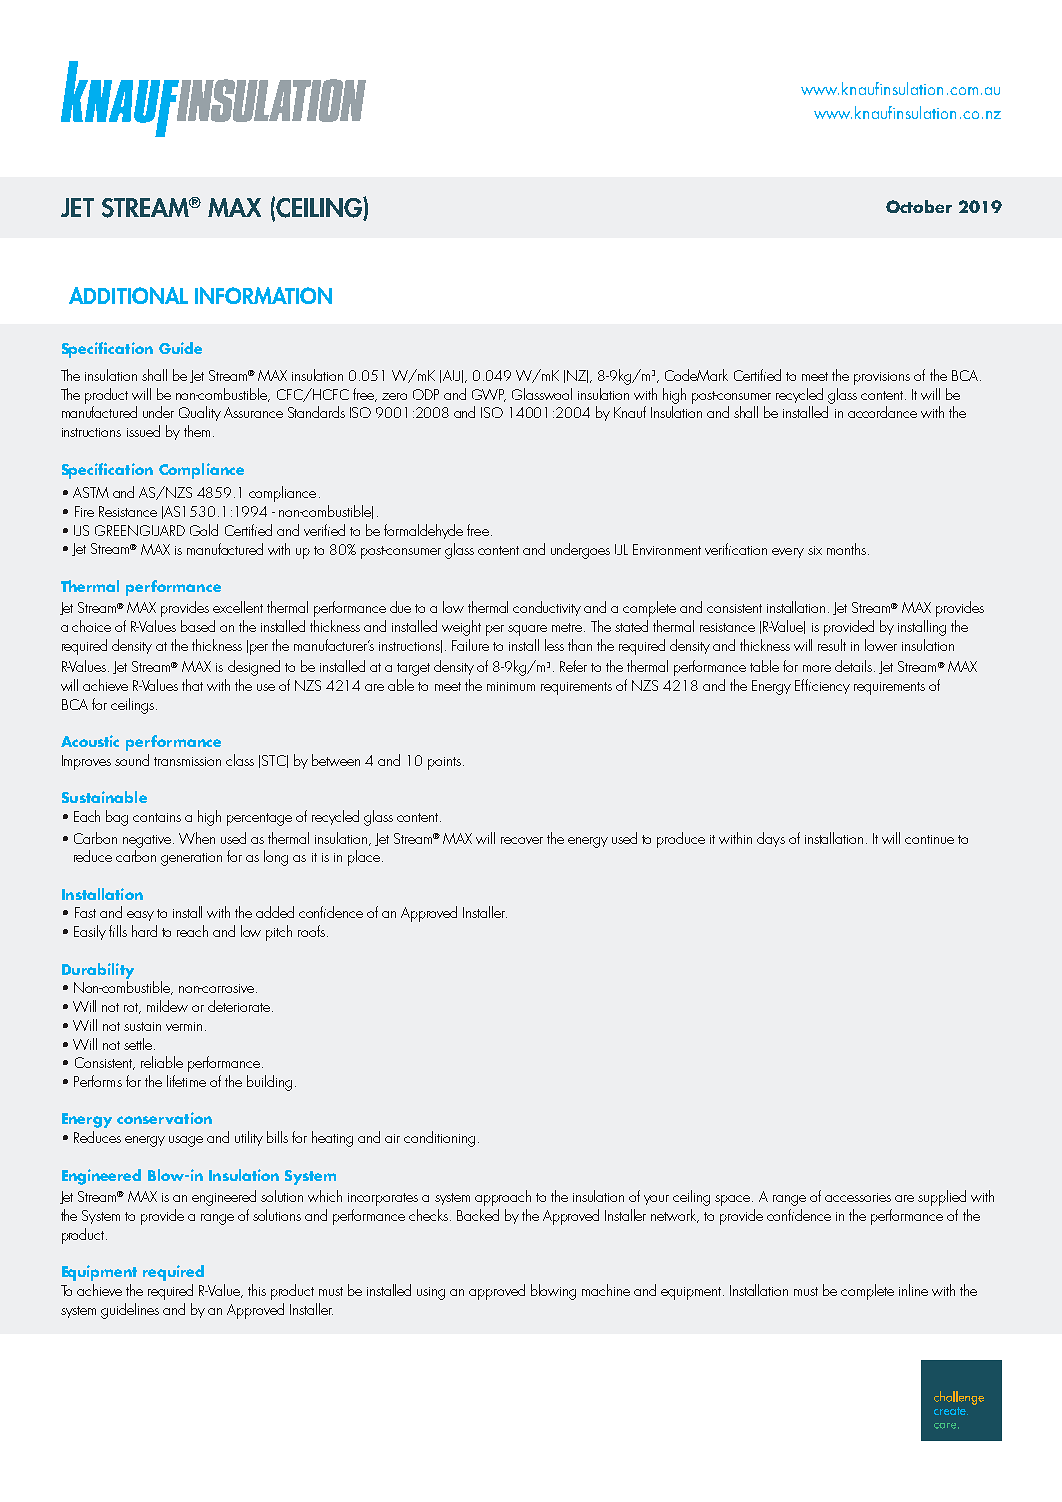 The image size is (1062, 1502). Describe the element at coordinates (187, 761) in the image. I see `transmission` at that location.
